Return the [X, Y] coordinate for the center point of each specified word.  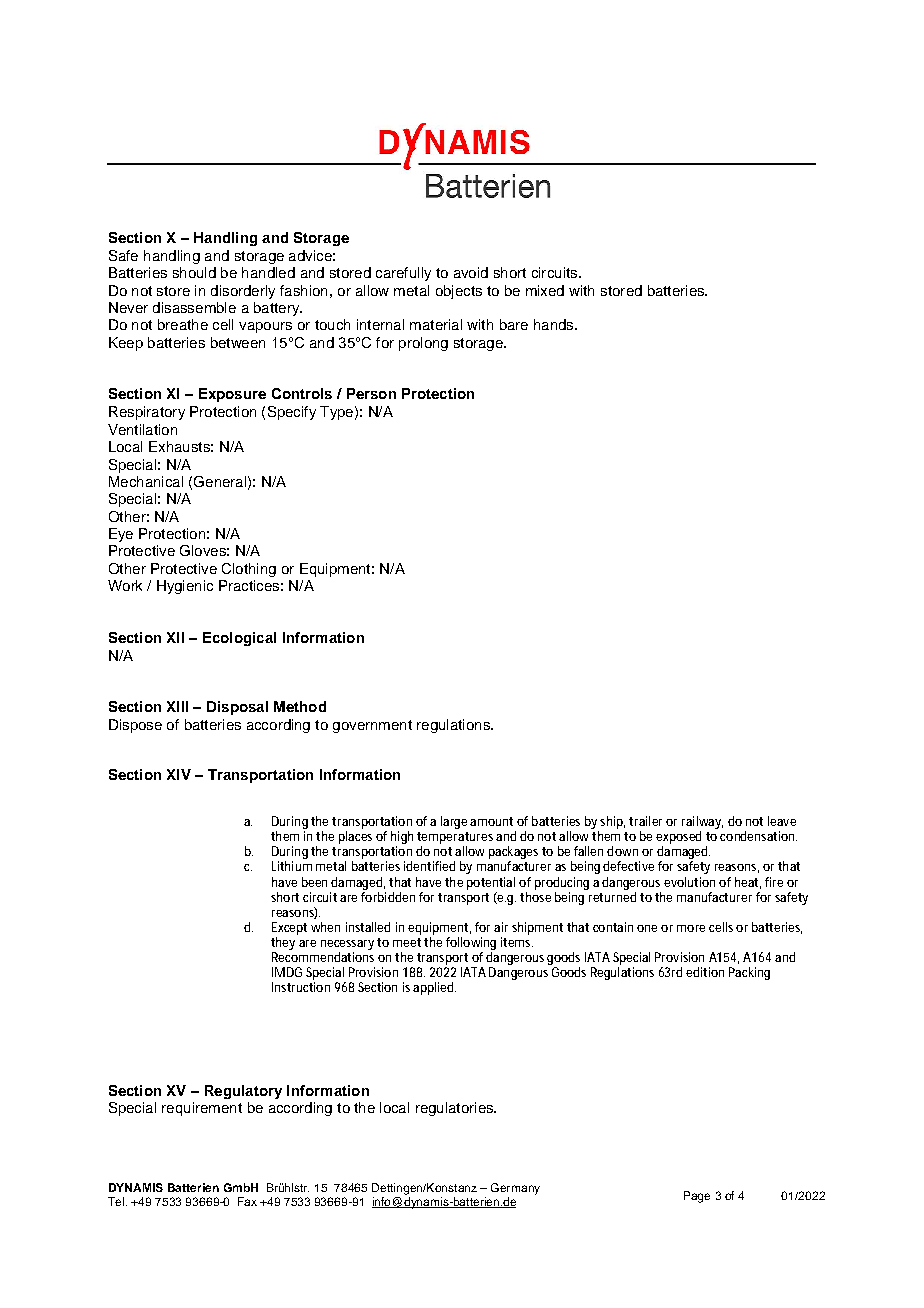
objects [459, 292]
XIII [177, 706]
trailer [645, 821]
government [372, 726]
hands [555, 324]
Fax [247, 1201]
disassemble [194, 307]
